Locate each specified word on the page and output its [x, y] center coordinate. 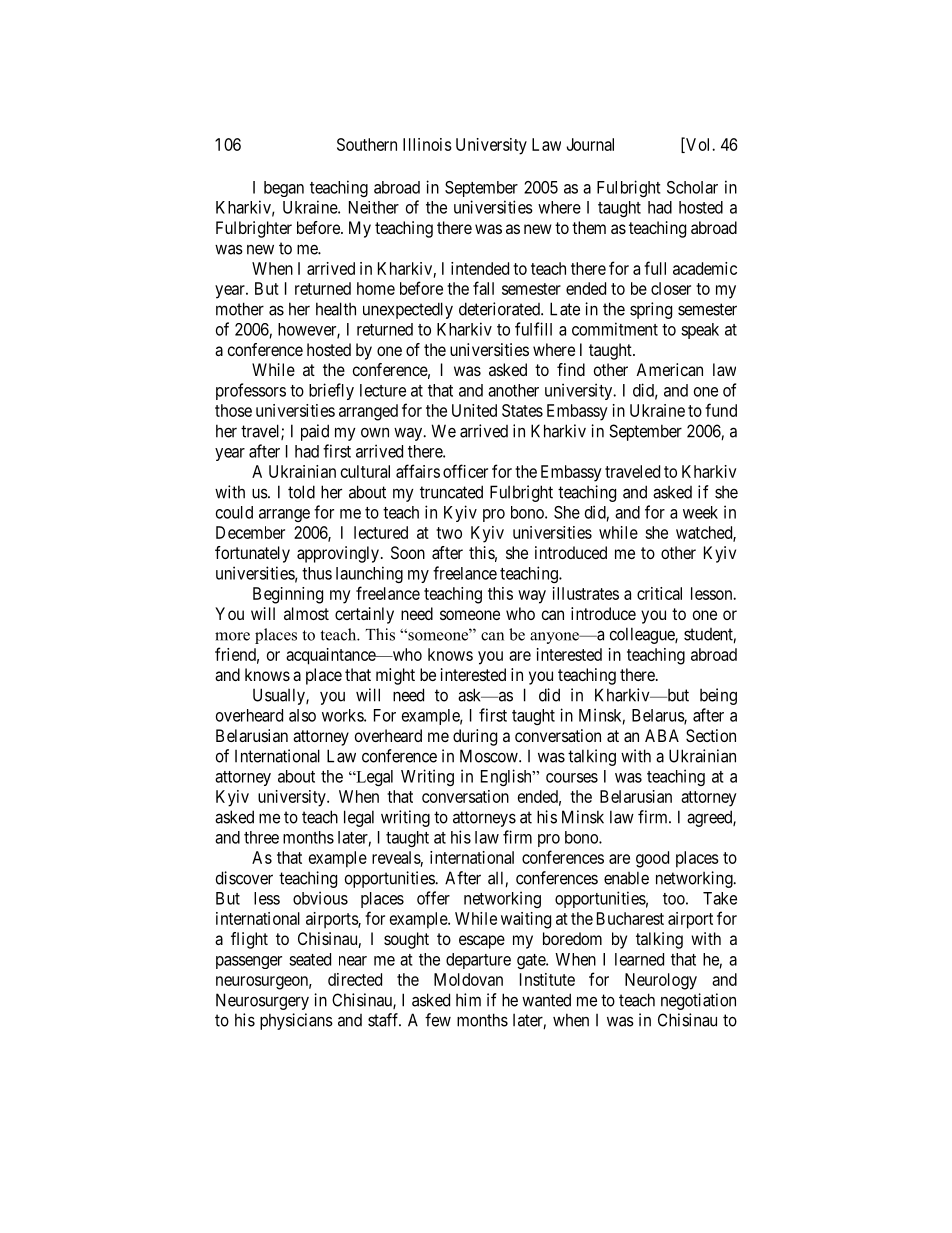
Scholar [692, 187]
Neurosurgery [262, 1001]
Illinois [427, 144]
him [468, 1000]
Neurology [661, 981]
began [284, 189]
